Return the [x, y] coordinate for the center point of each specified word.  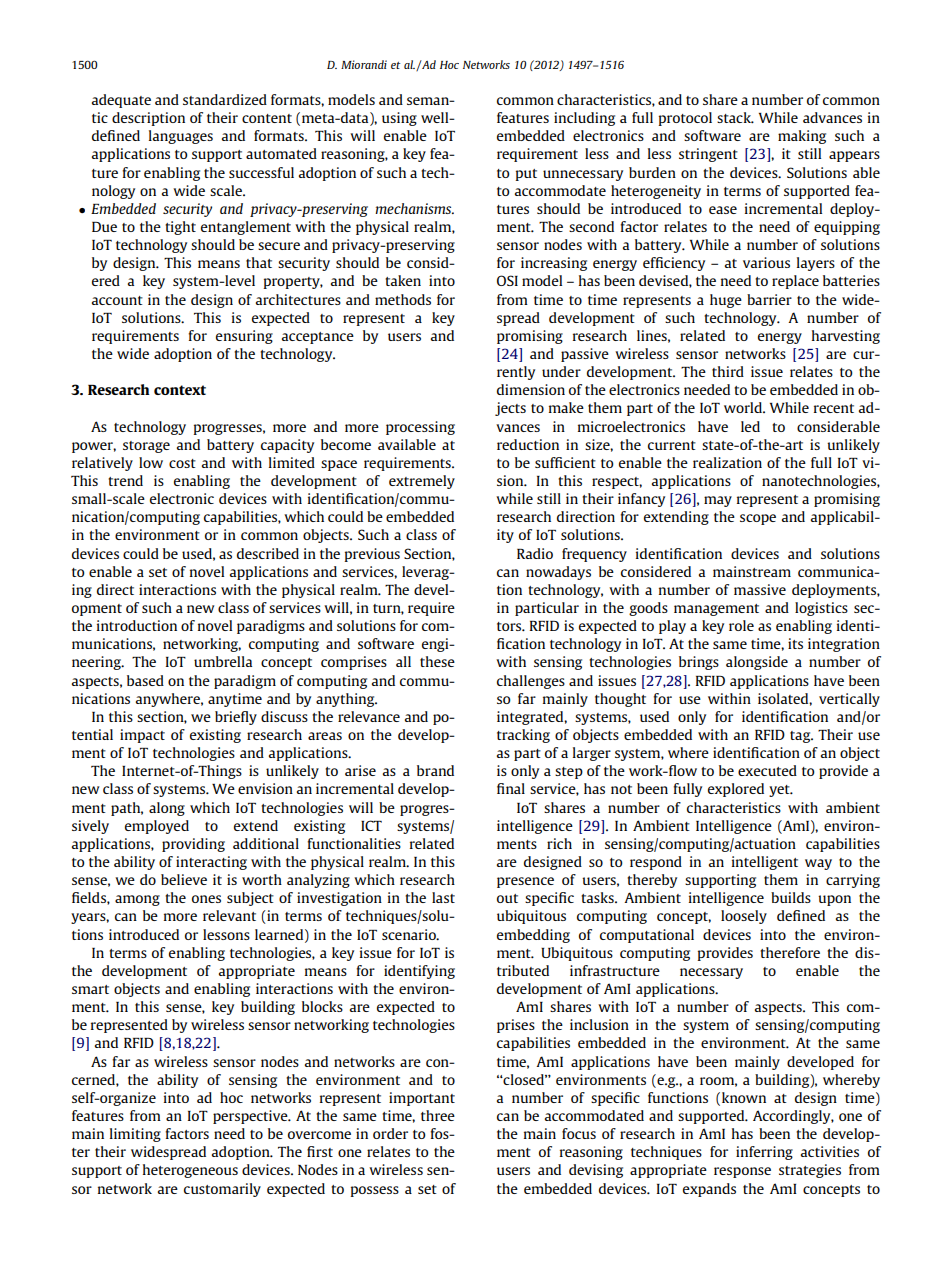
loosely [744, 917]
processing [420, 428]
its [795, 643]
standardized [225, 99]
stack [735, 117]
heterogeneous [190, 1171]
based [145, 680]
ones [206, 899]
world [744, 407]
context [180, 390]
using [399, 119]
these [437, 661]
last [443, 897]
